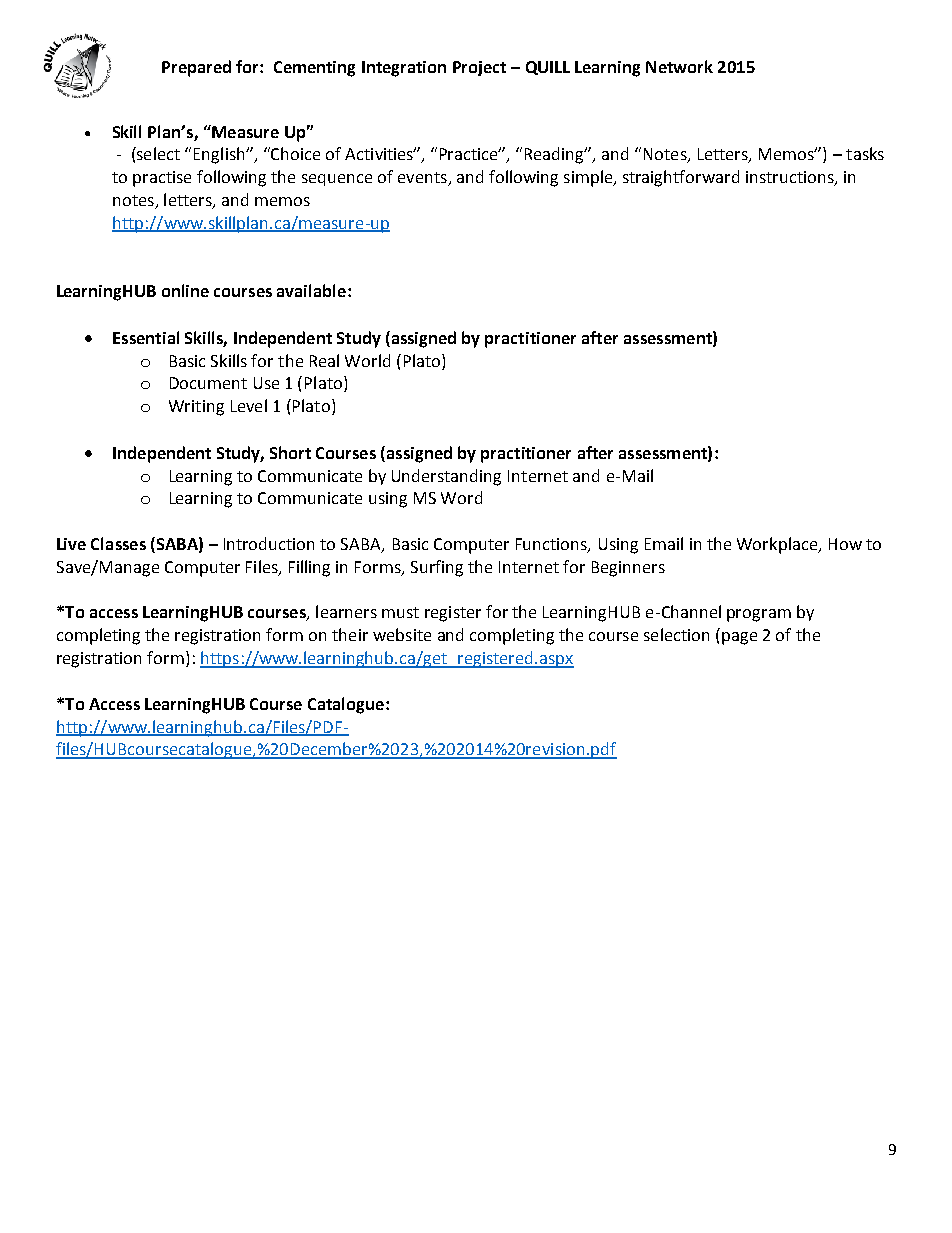 The image size is (952, 1233). I want to click on Network, so click(679, 66).
